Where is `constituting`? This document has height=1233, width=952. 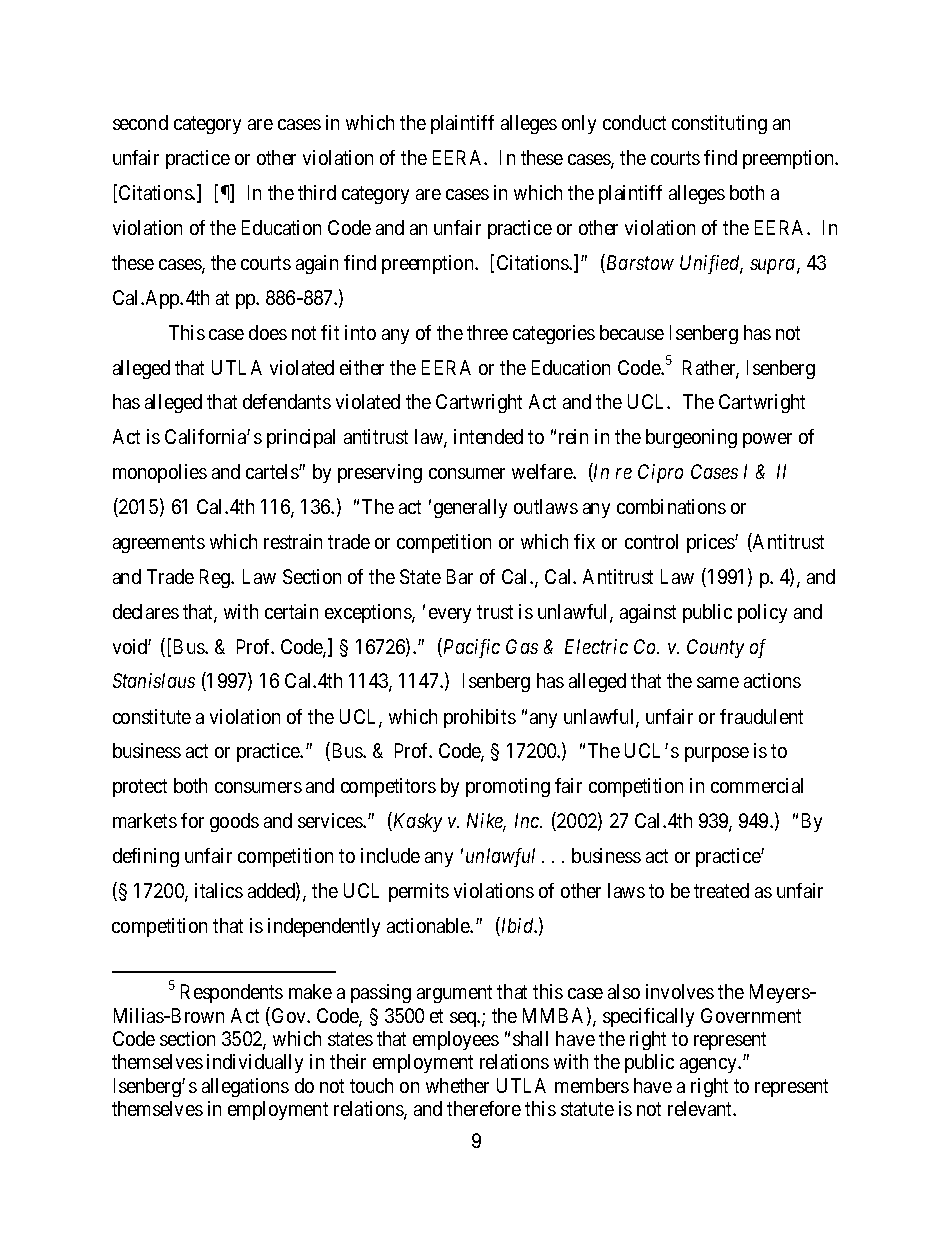 constituting is located at coordinates (719, 124).
